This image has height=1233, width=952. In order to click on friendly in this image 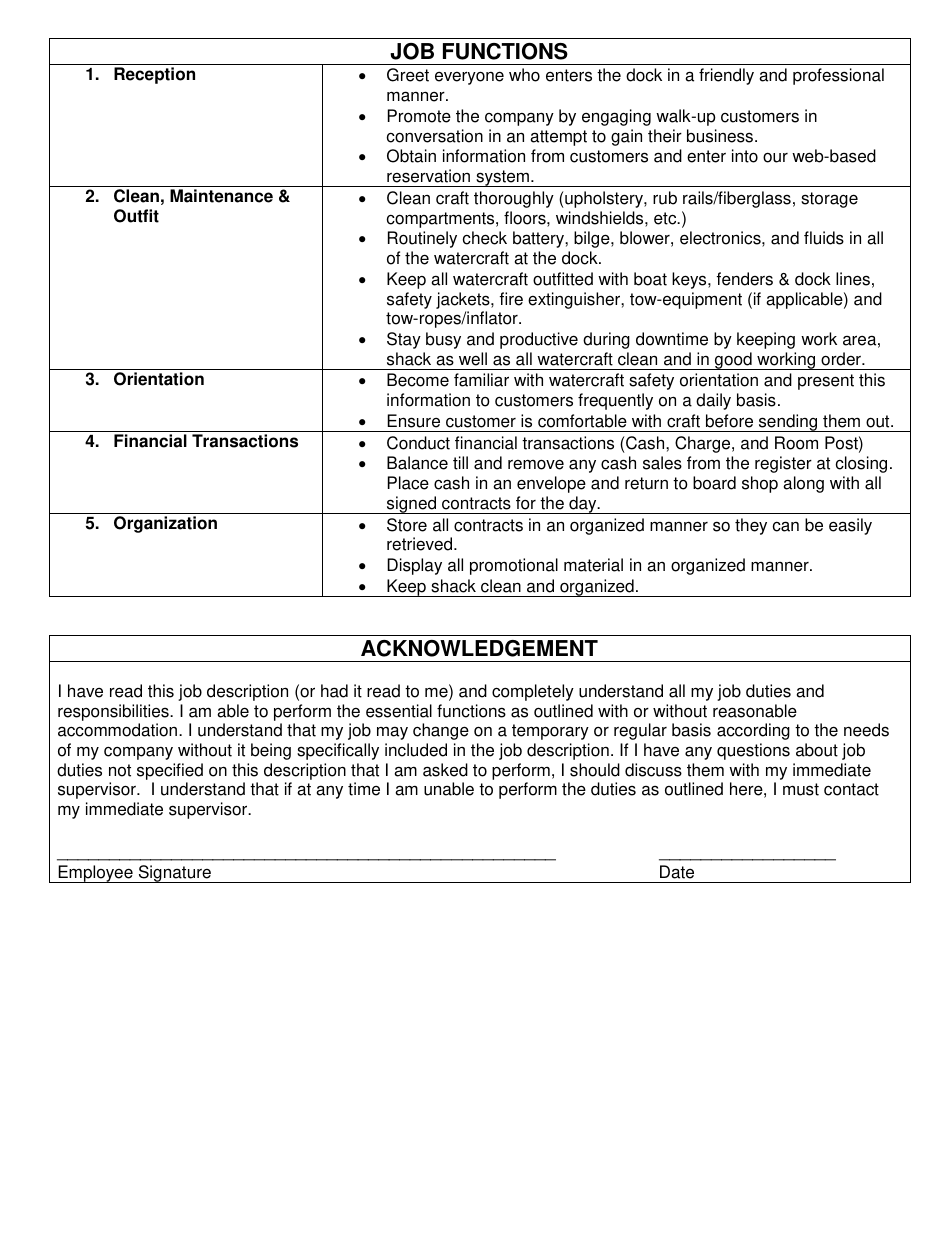, I will do `click(726, 76)`.
